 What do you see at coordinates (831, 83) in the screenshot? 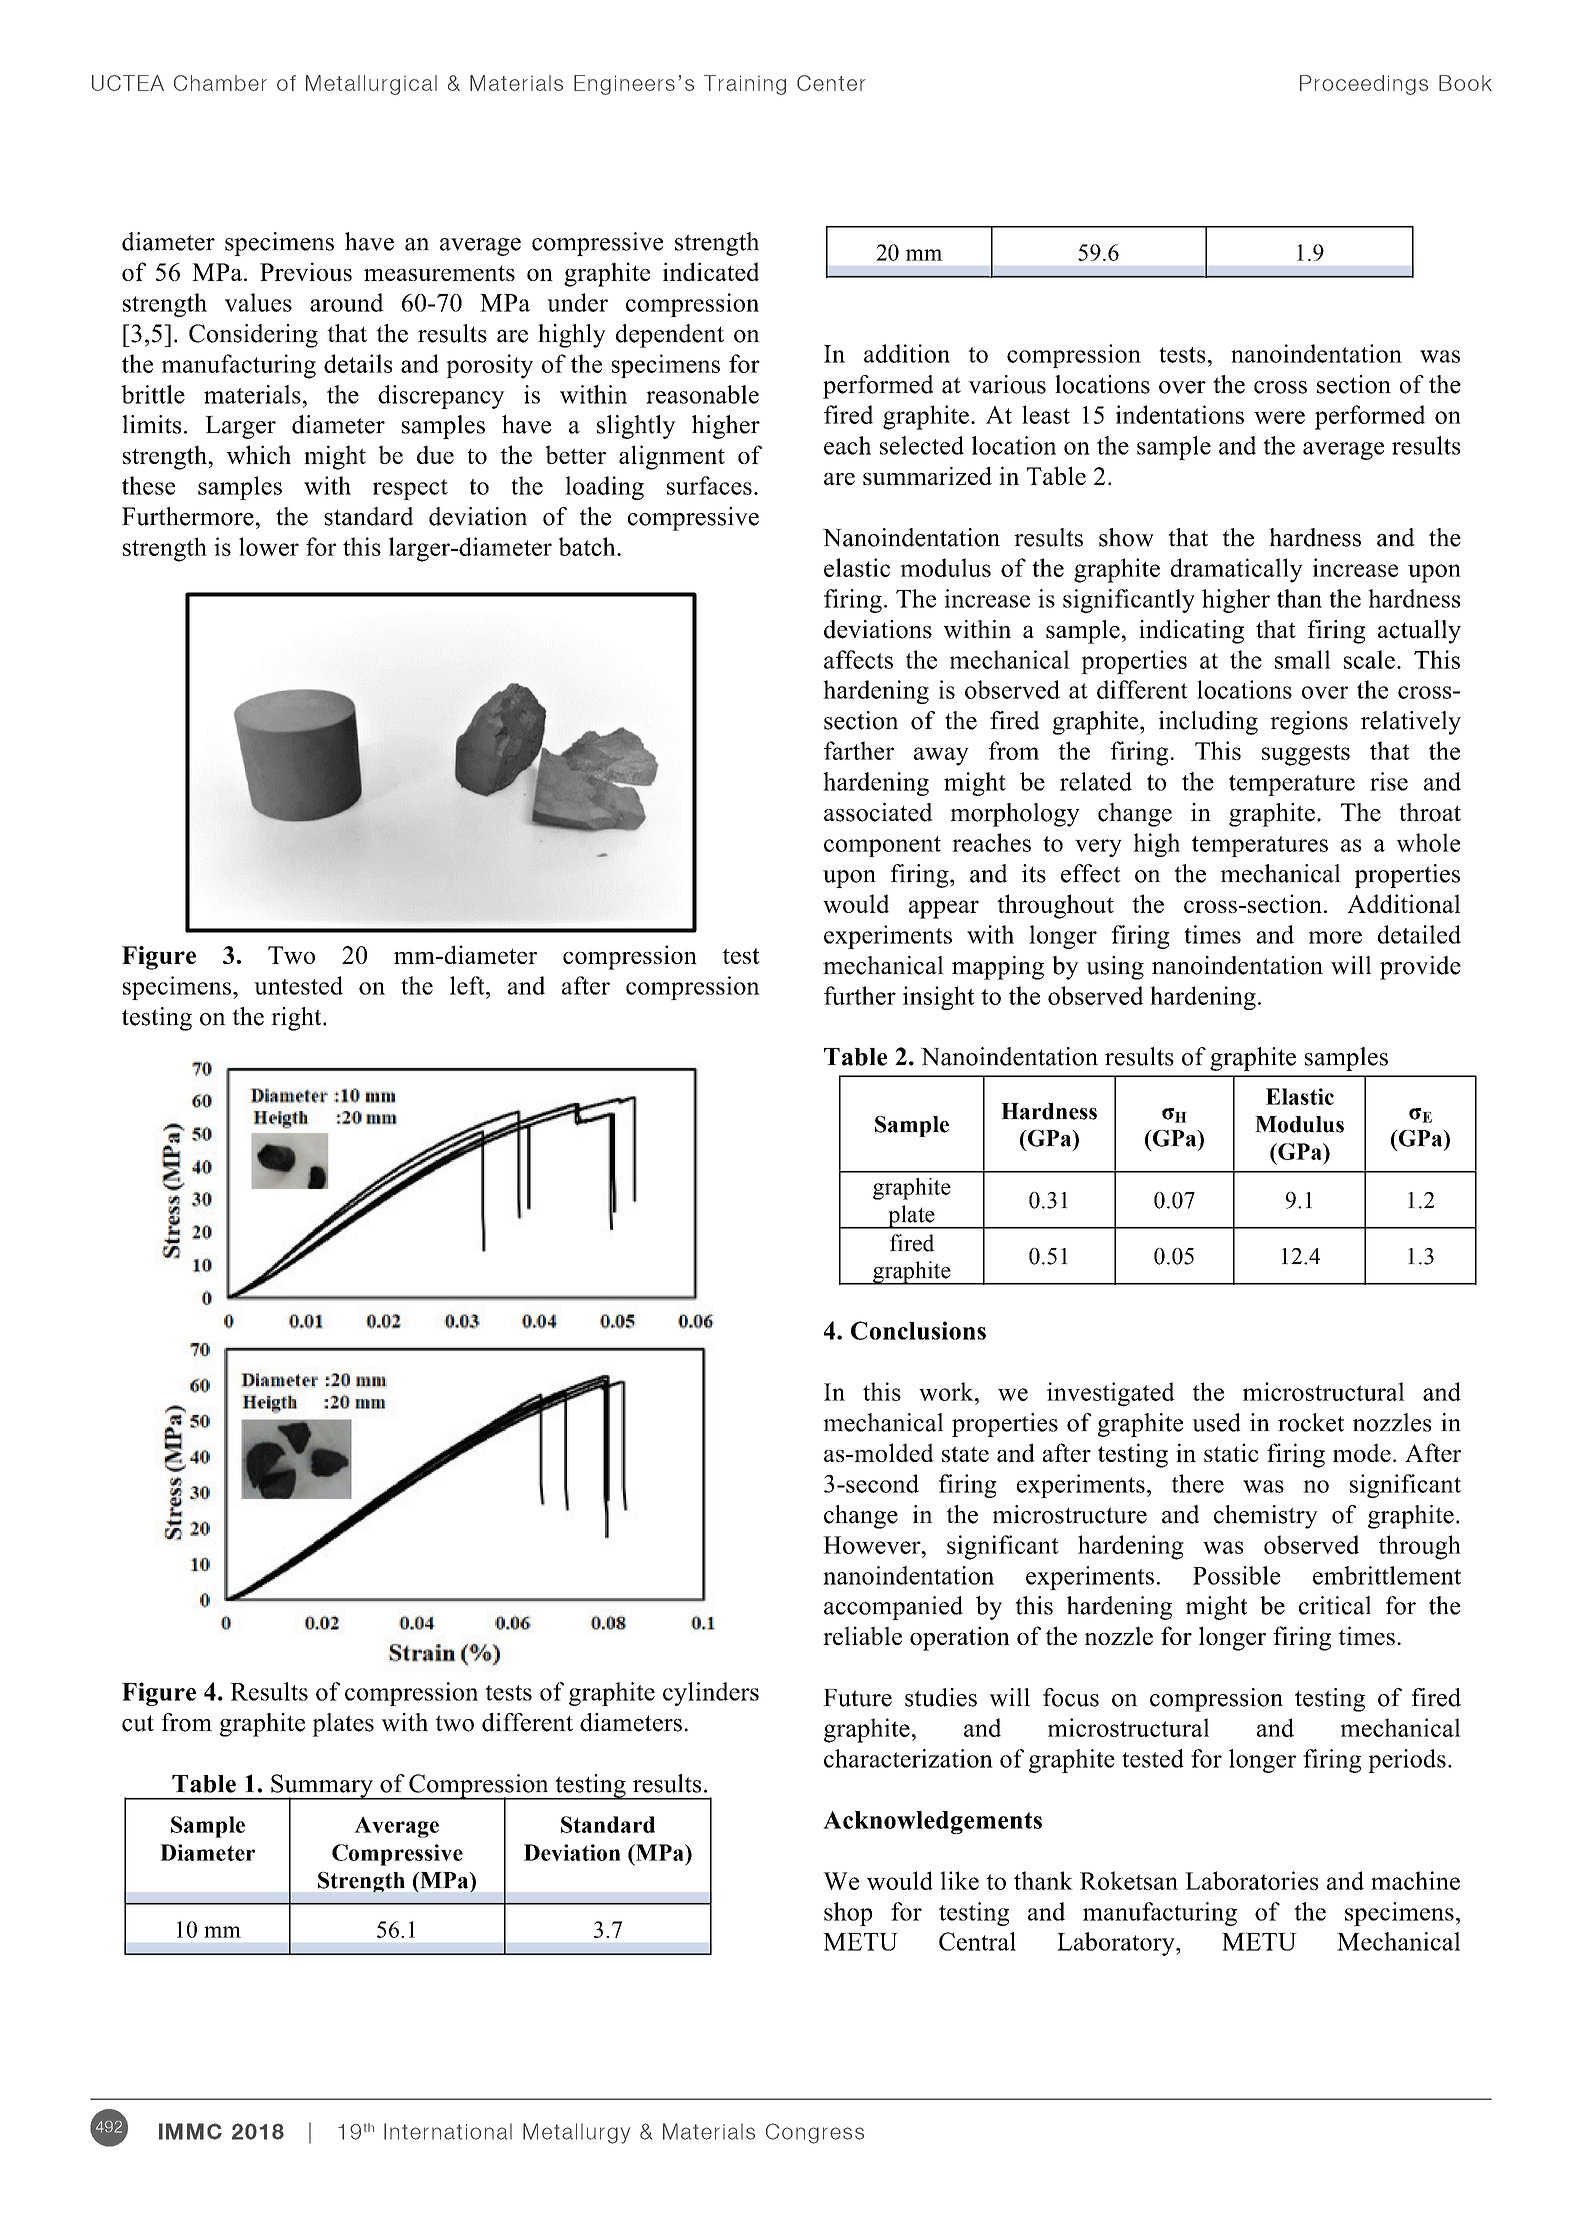
I see `Center` at bounding box center [831, 83].
